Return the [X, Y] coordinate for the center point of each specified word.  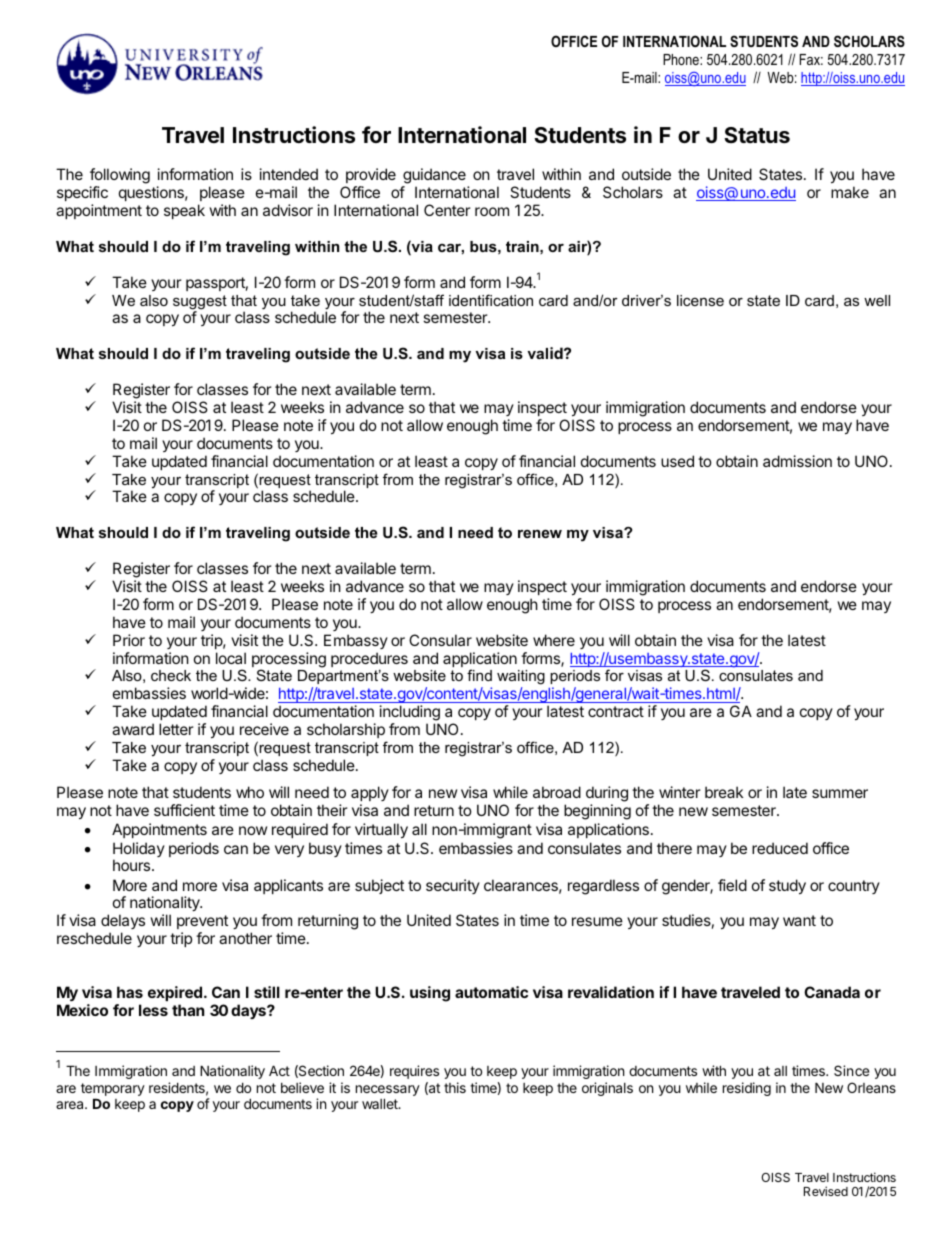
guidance [434, 177]
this [455, 1087]
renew [540, 533]
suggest [200, 303]
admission [797, 461]
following [120, 177]
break [724, 792]
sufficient [184, 810]
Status [757, 135]
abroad [557, 792]
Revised [826, 1191]
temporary [113, 1091]
